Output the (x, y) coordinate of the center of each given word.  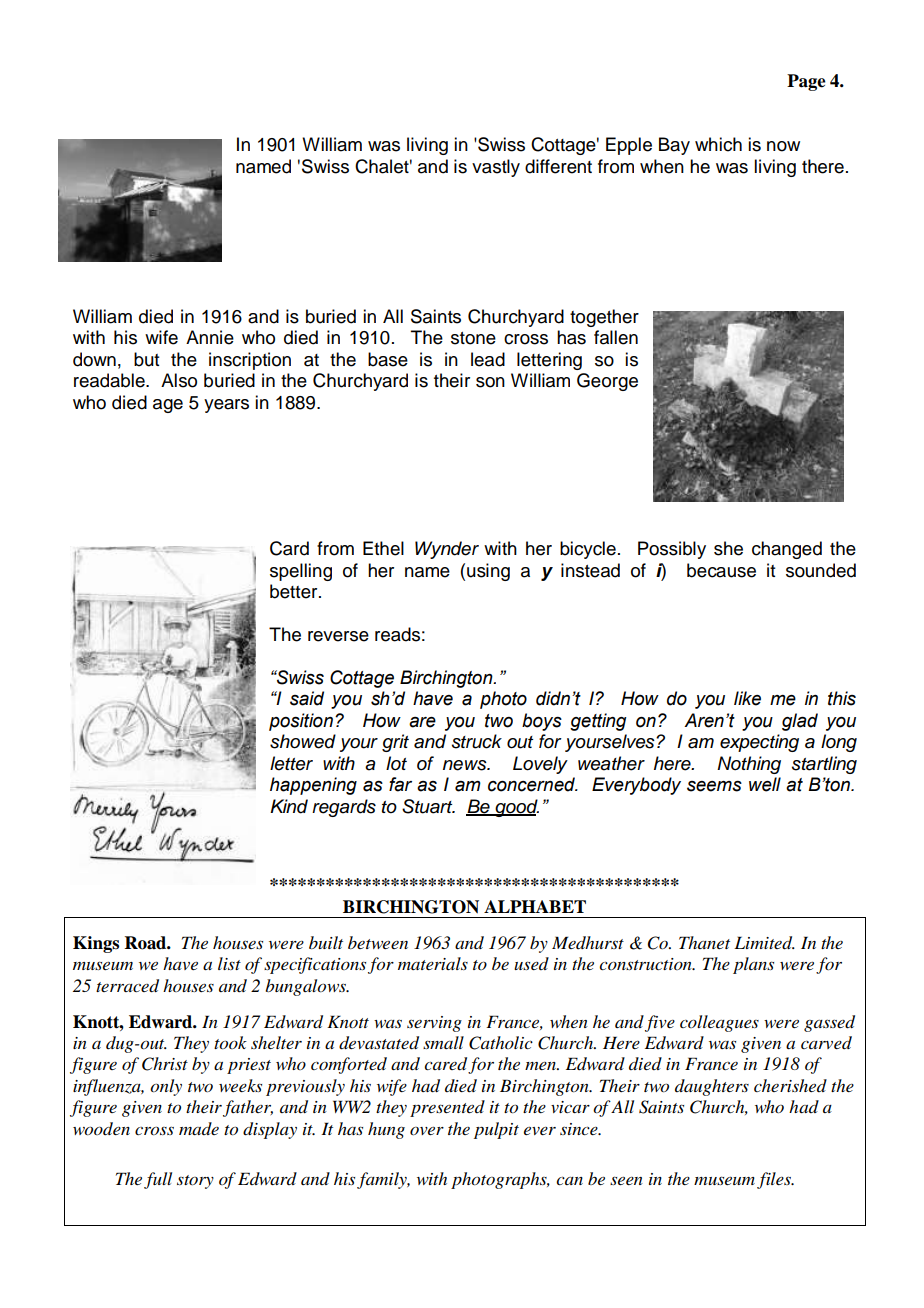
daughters (712, 1087)
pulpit (496, 1130)
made (199, 1128)
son (490, 382)
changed (787, 550)
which (718, 144)
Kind (289, 806)
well (765, 784)
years (226, 406)
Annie (210, 337)
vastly (496, 168)
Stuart (428, 806)
